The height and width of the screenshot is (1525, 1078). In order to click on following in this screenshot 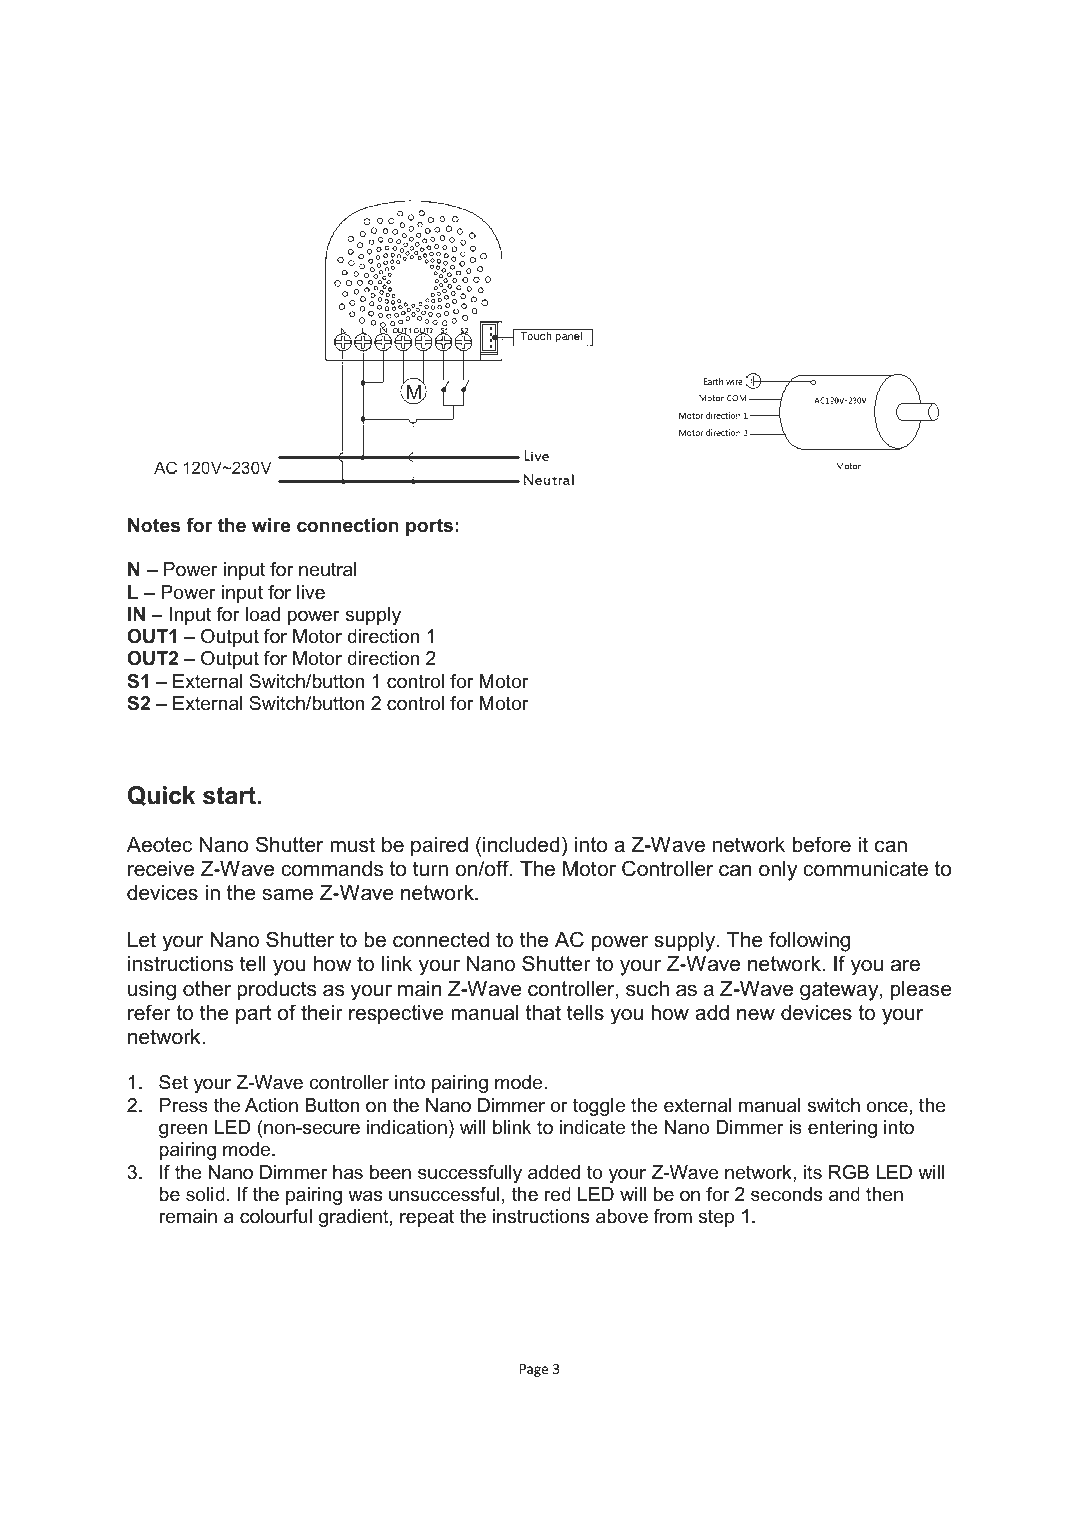, I will do `click(809, 941)`.
